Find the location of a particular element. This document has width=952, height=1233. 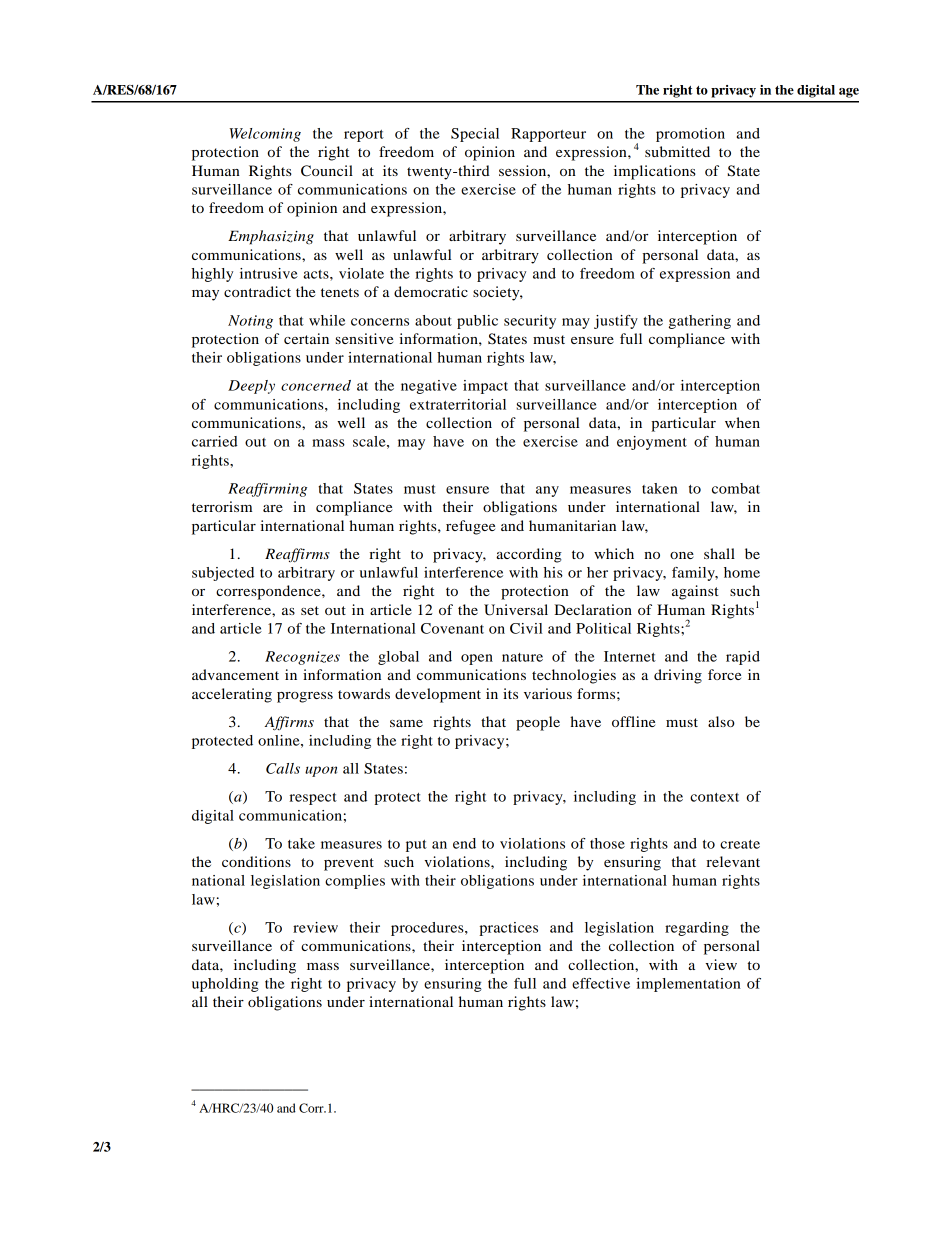

home is located at coordinates (742, 572).
